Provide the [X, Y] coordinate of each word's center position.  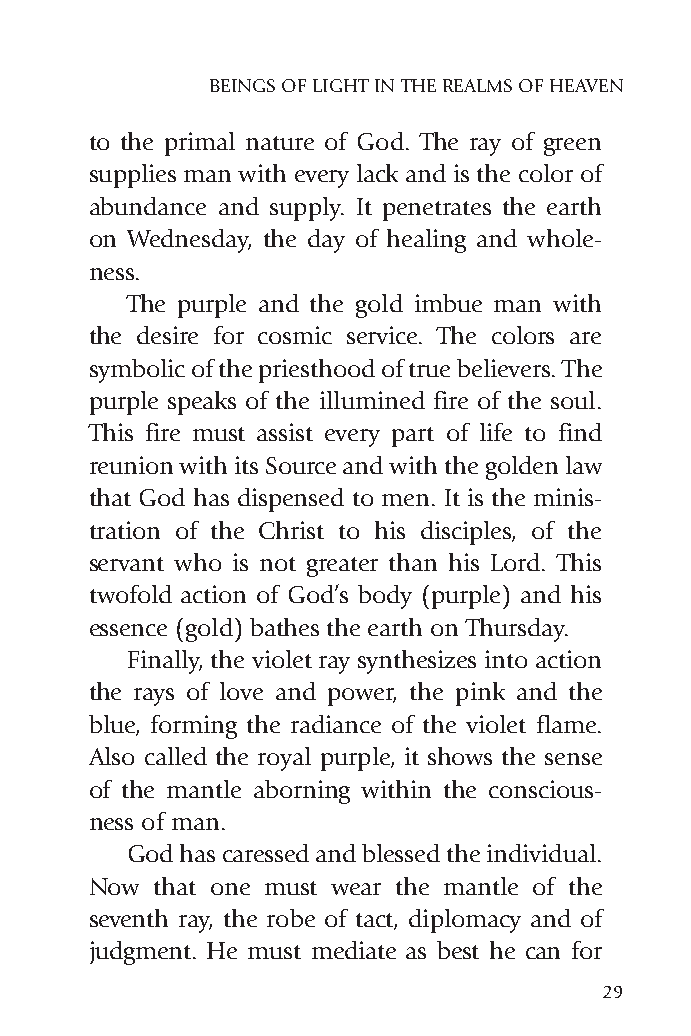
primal [200, 144]
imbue [448, 303]
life [496, 432]
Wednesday [189, 241]
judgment [142, 953]
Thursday [516, 630]
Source [301, 465]
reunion [131, 465]
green [572, 147]
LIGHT [341, 85]
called [176, 756]
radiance [336, 724]
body [385, 597]
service [383, 335]
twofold [131, 594]
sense [573, 759]
